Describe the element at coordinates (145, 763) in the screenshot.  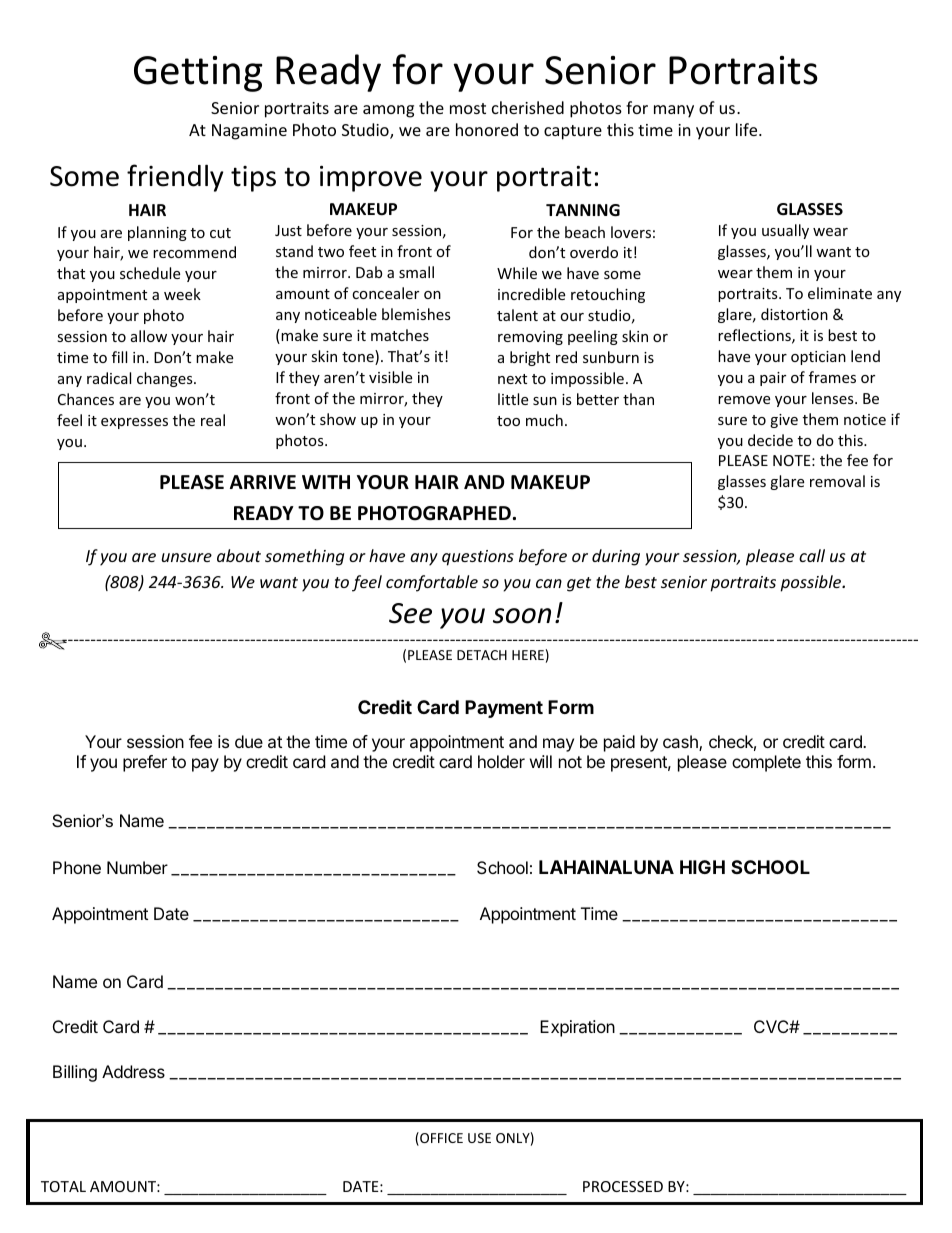
I see `prefer` at that location.
